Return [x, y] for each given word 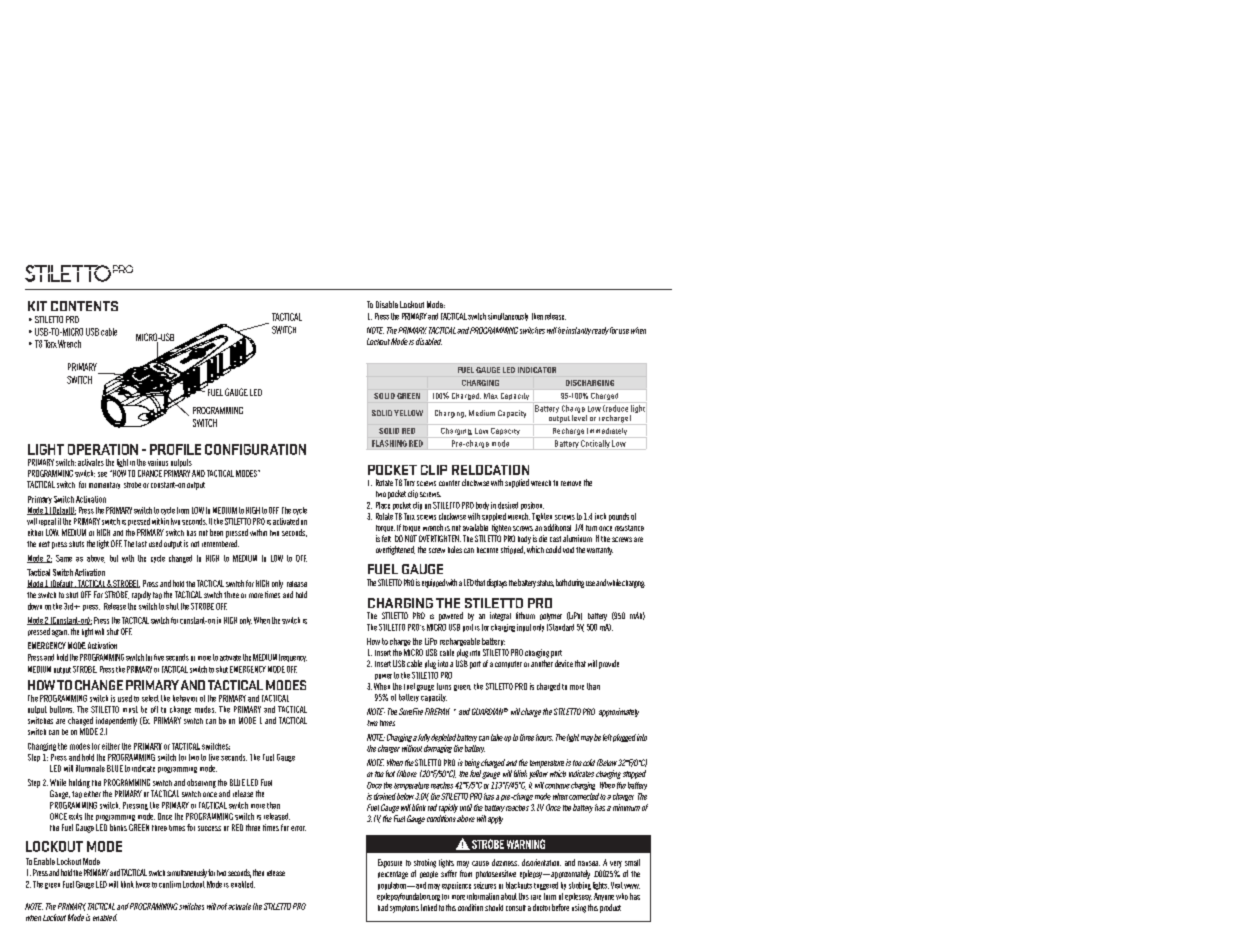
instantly [578, 331]
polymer [551, 617]
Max [491, 396]
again [60, 633]
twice [143, 884]
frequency [293, 658]
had [383, 907]
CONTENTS [84, 306]
